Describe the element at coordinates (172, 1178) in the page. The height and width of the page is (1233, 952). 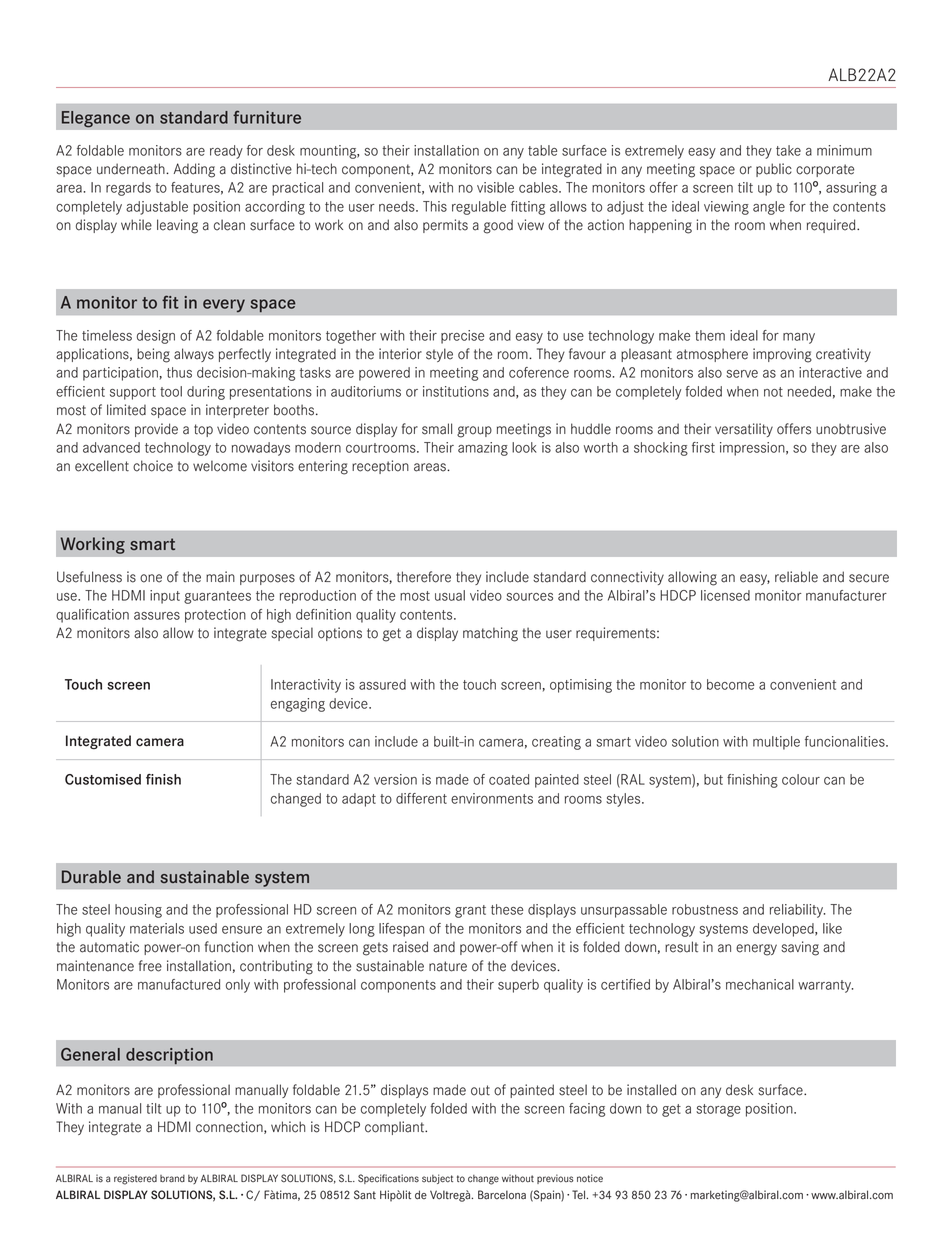
I see `brand` at that location.
